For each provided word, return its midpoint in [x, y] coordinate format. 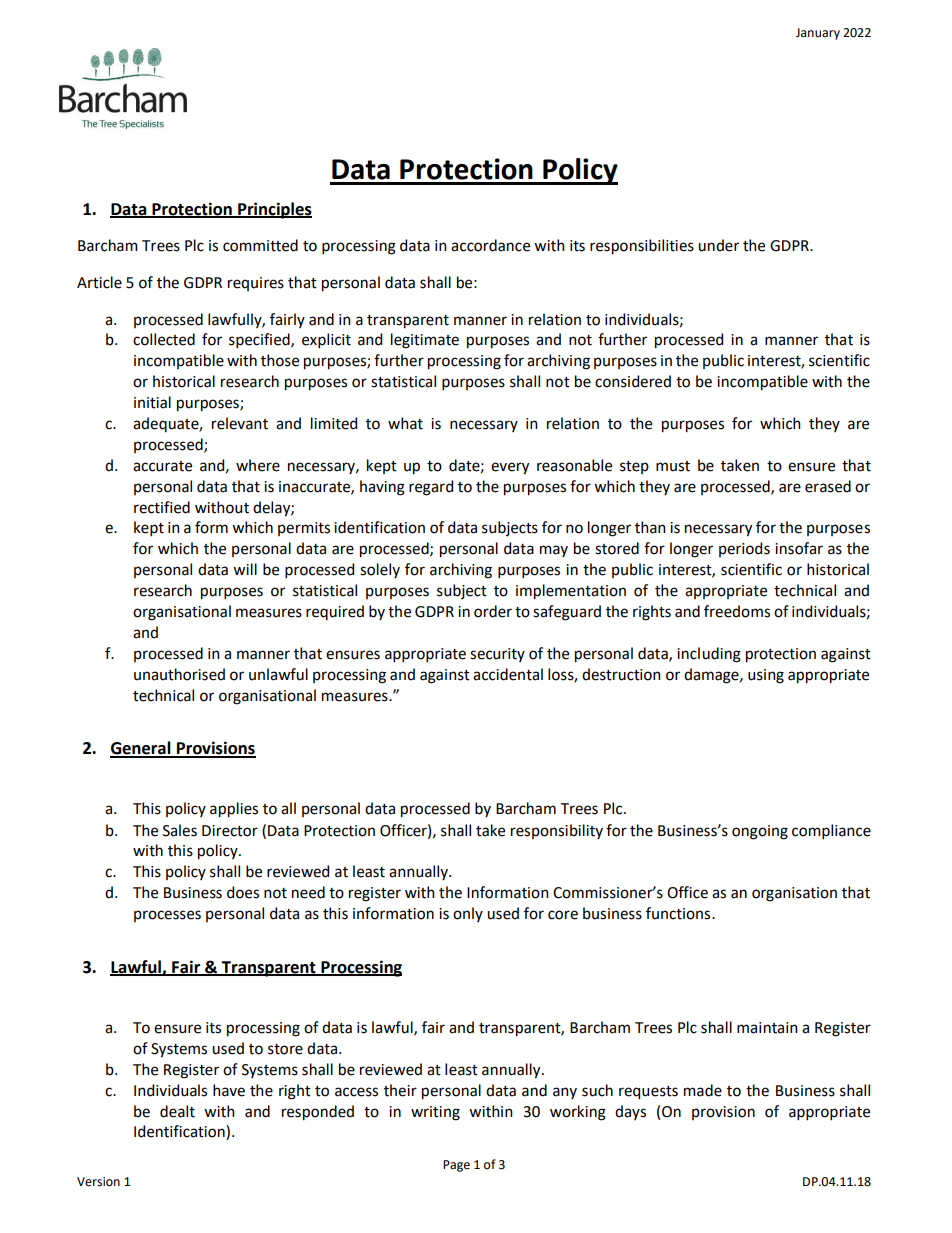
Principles [274, 210]
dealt [177, 1111]
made [703, 1090]
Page [456, 1166]
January [818, 34]
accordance [490, 245]
